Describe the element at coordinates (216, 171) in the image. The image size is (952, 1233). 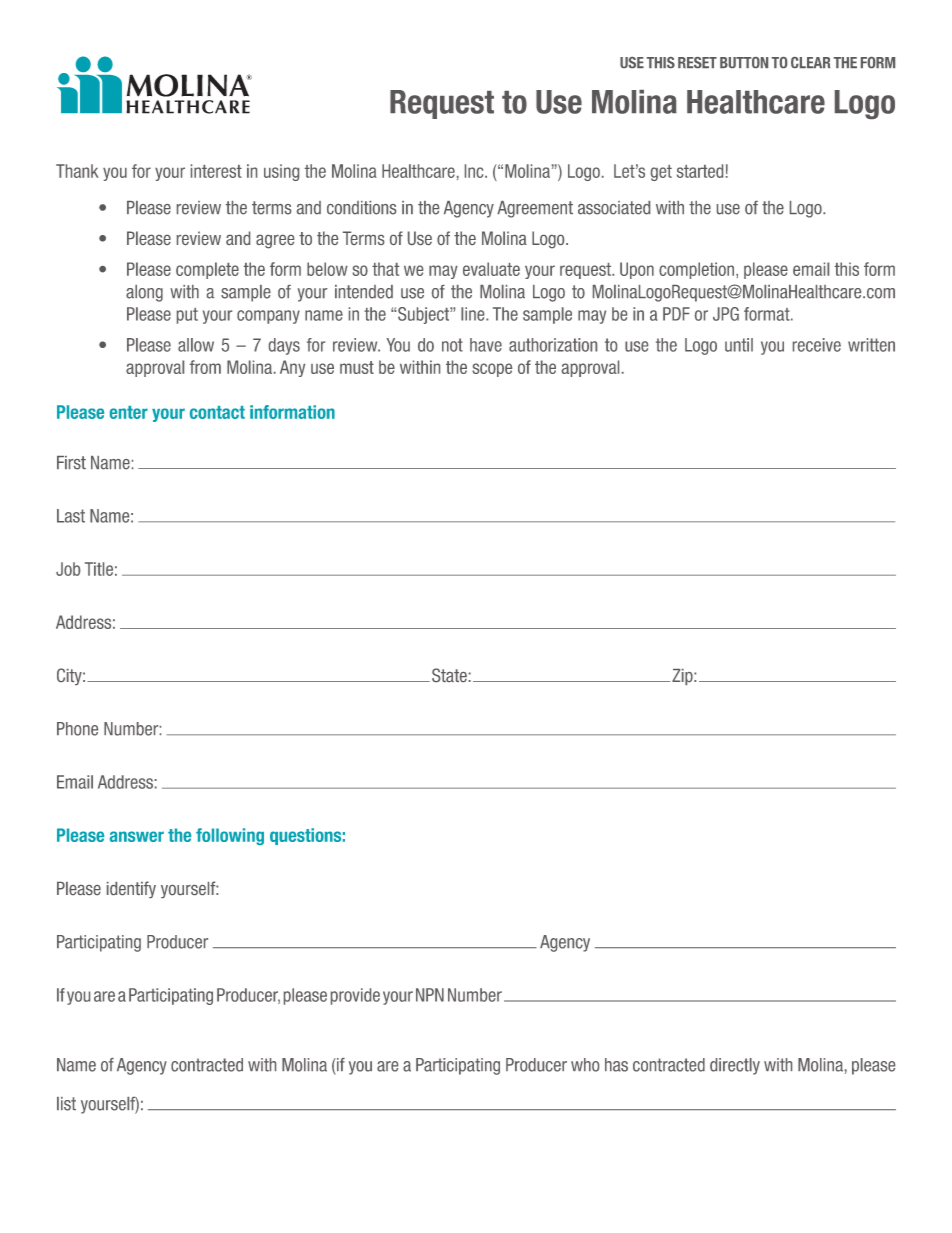
I see `interest` at that location.
